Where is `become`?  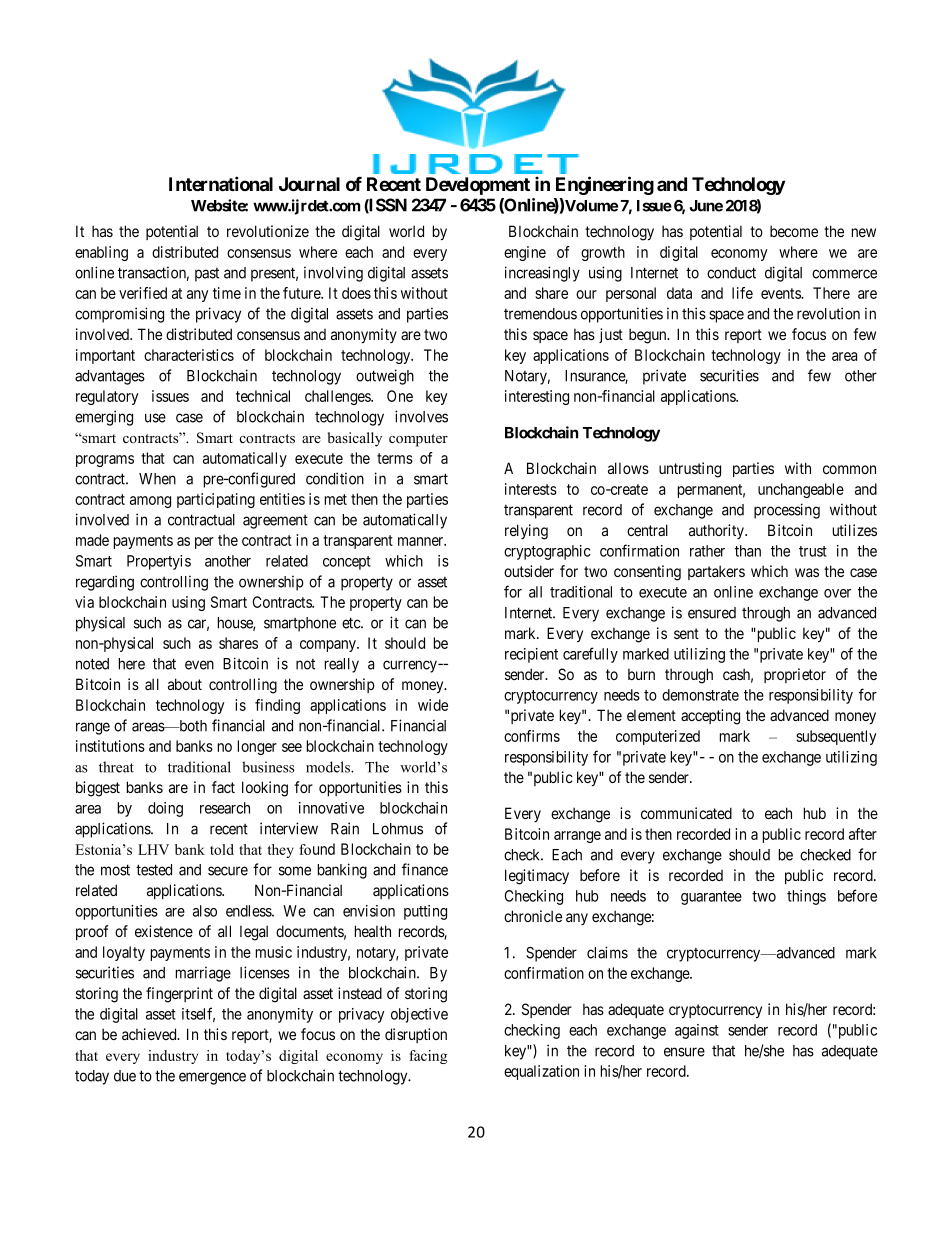 become is located at coordinates (794, 231).
